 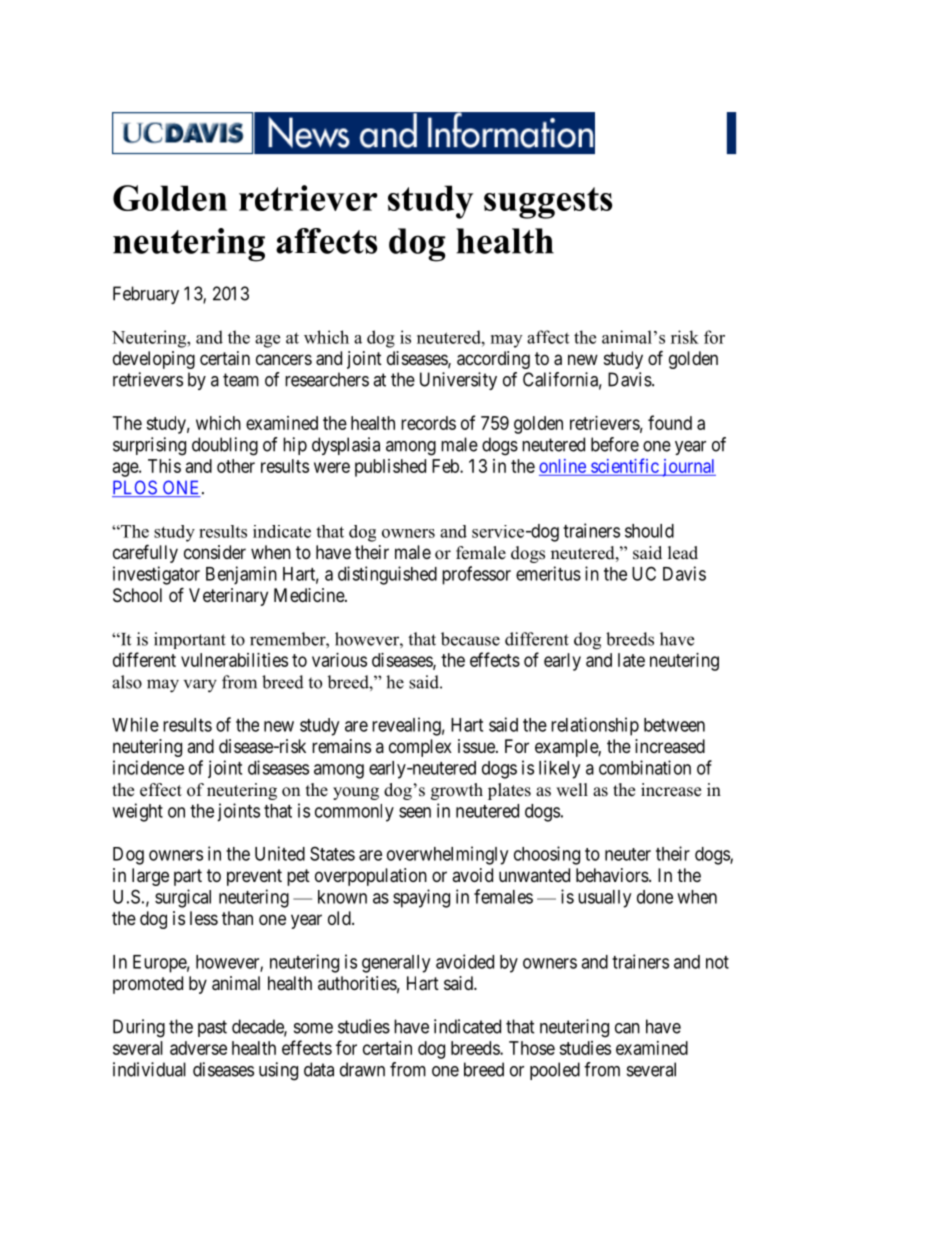 I want to click on according, so click(x=493, y=360).
